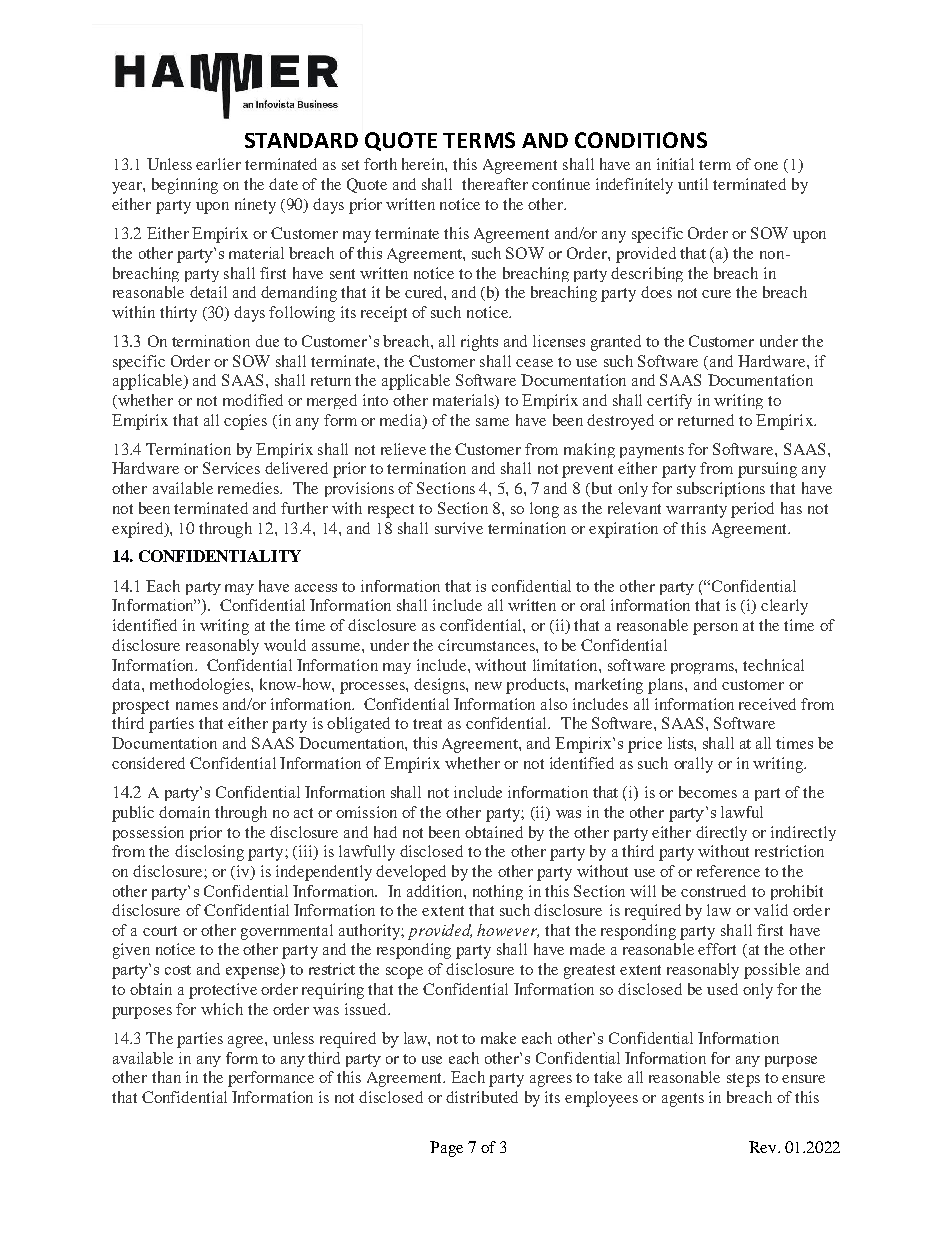 The image size is (952, 1233). I want to click on names, so click(197, 706).
